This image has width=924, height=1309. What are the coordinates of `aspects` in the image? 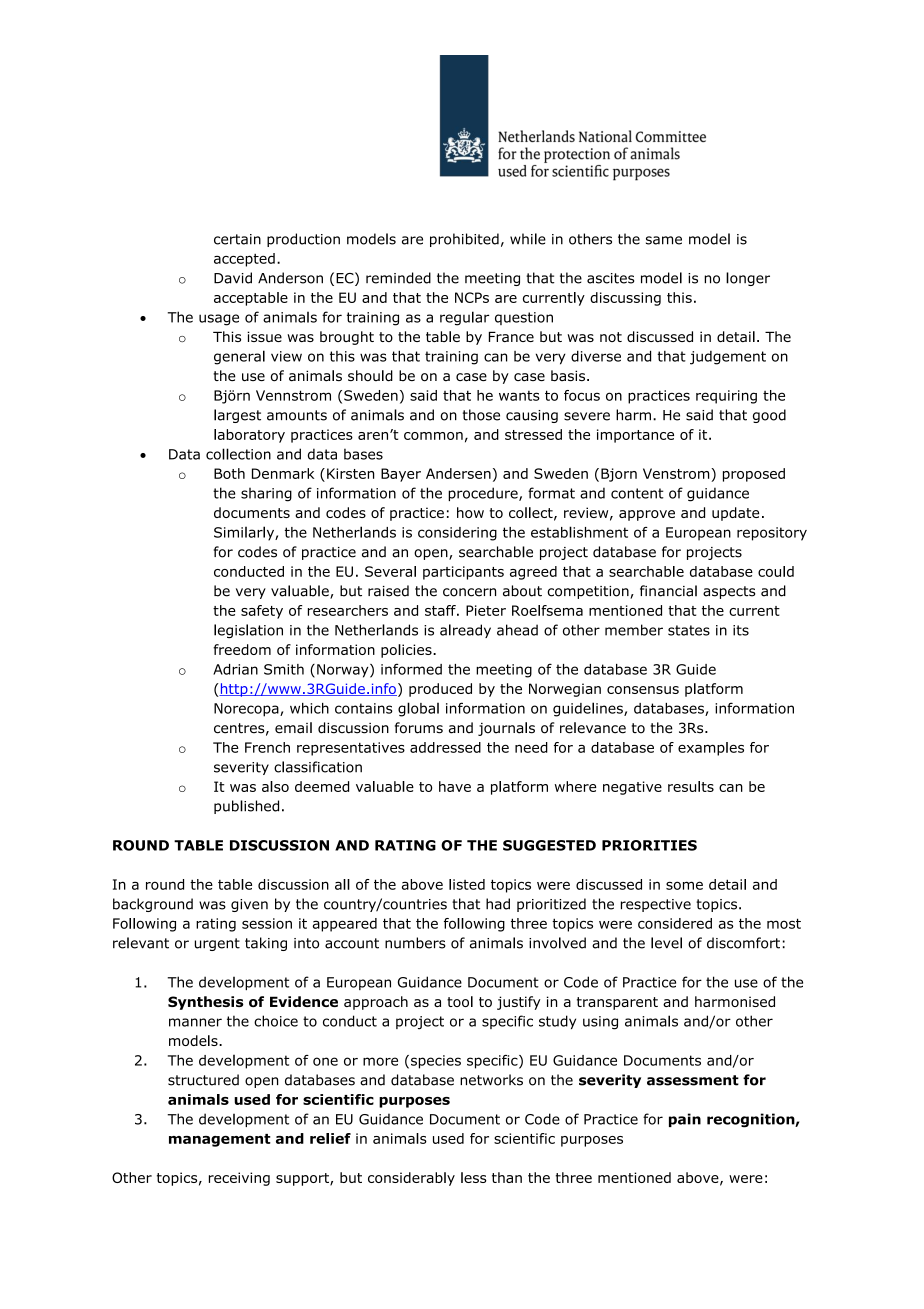 It's located at (729, 592).
